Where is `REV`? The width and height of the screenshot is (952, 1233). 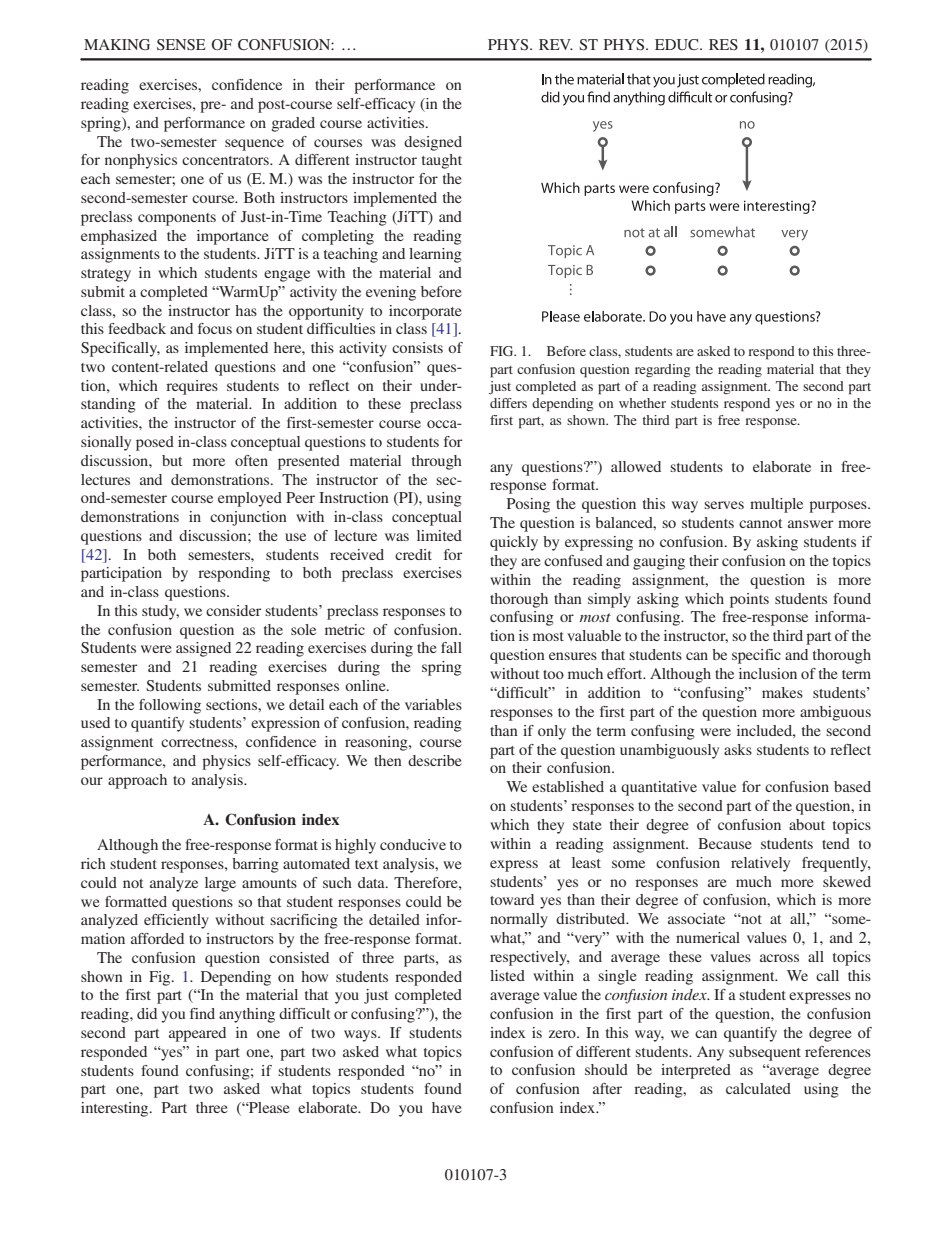
REV is located at coordinates (556, 44).
